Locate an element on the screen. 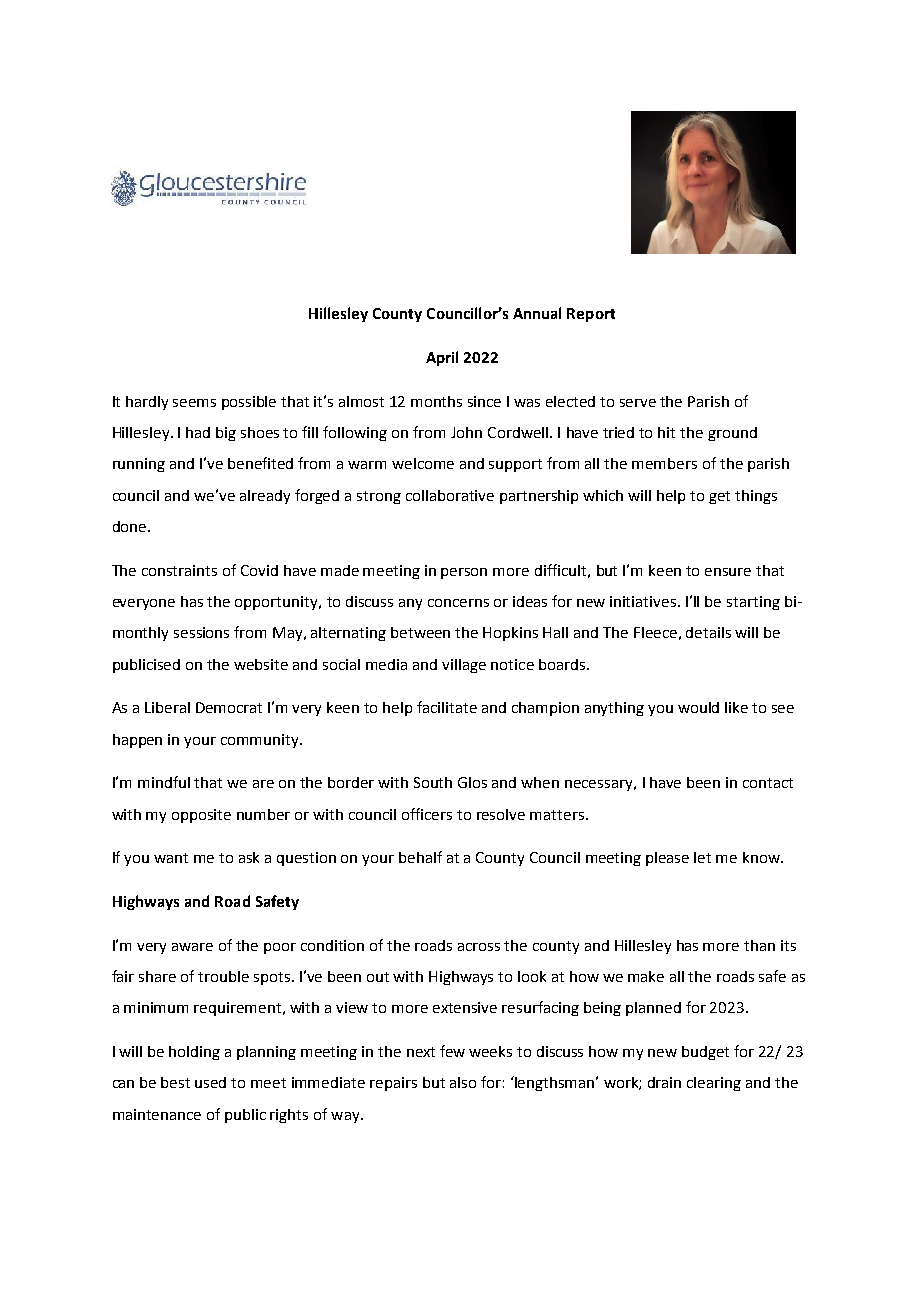  April is located at coordinates (442, 358).
